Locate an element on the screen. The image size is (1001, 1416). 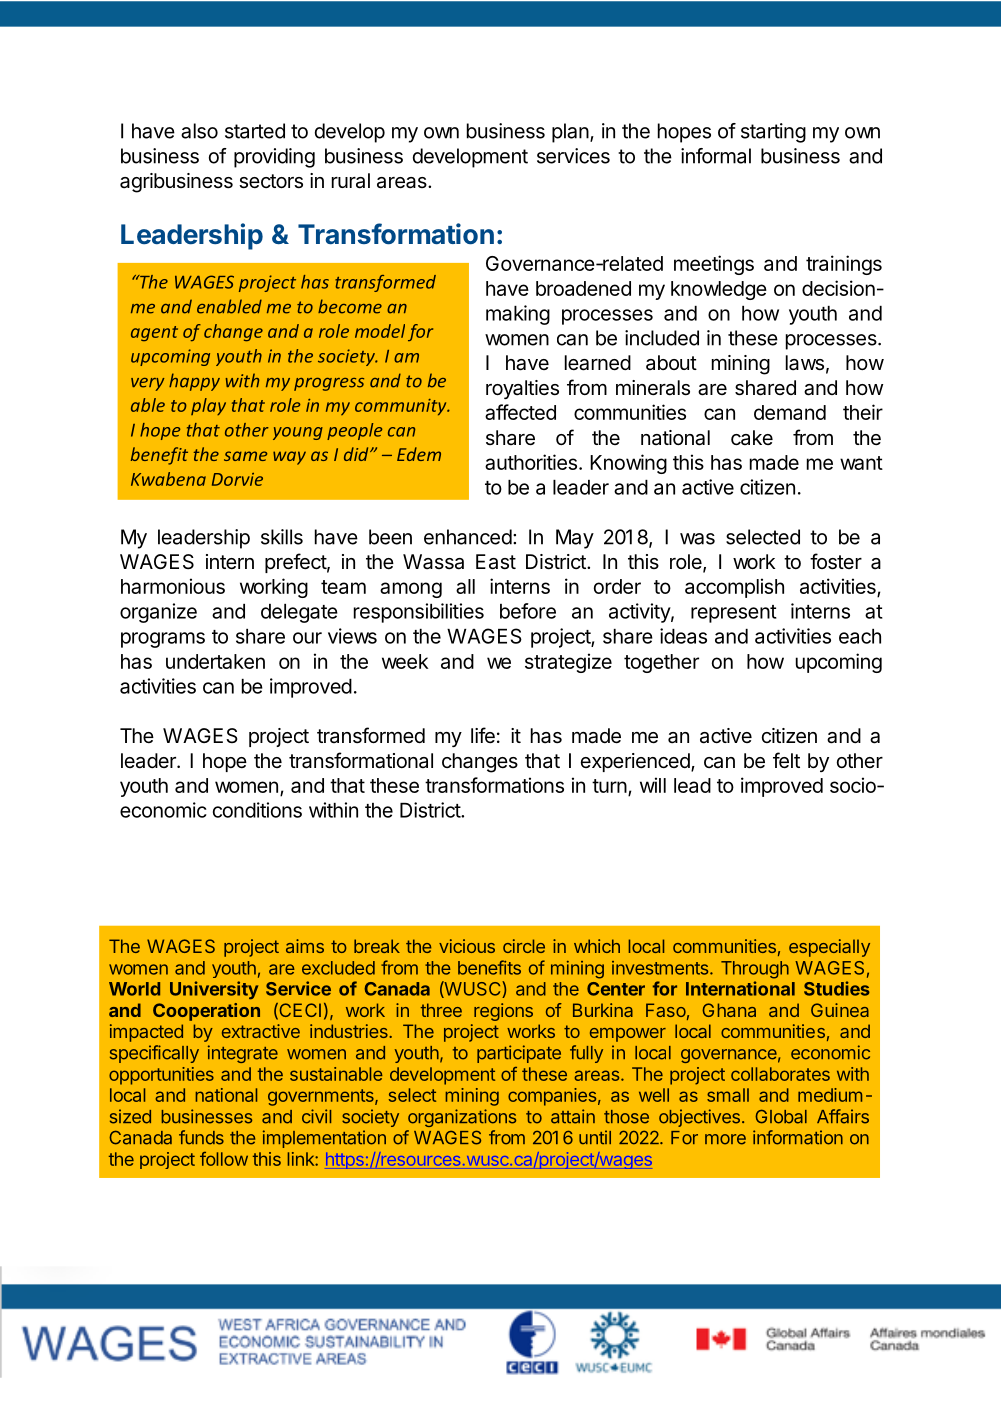
funds is located at coordinates (201, 1137).
